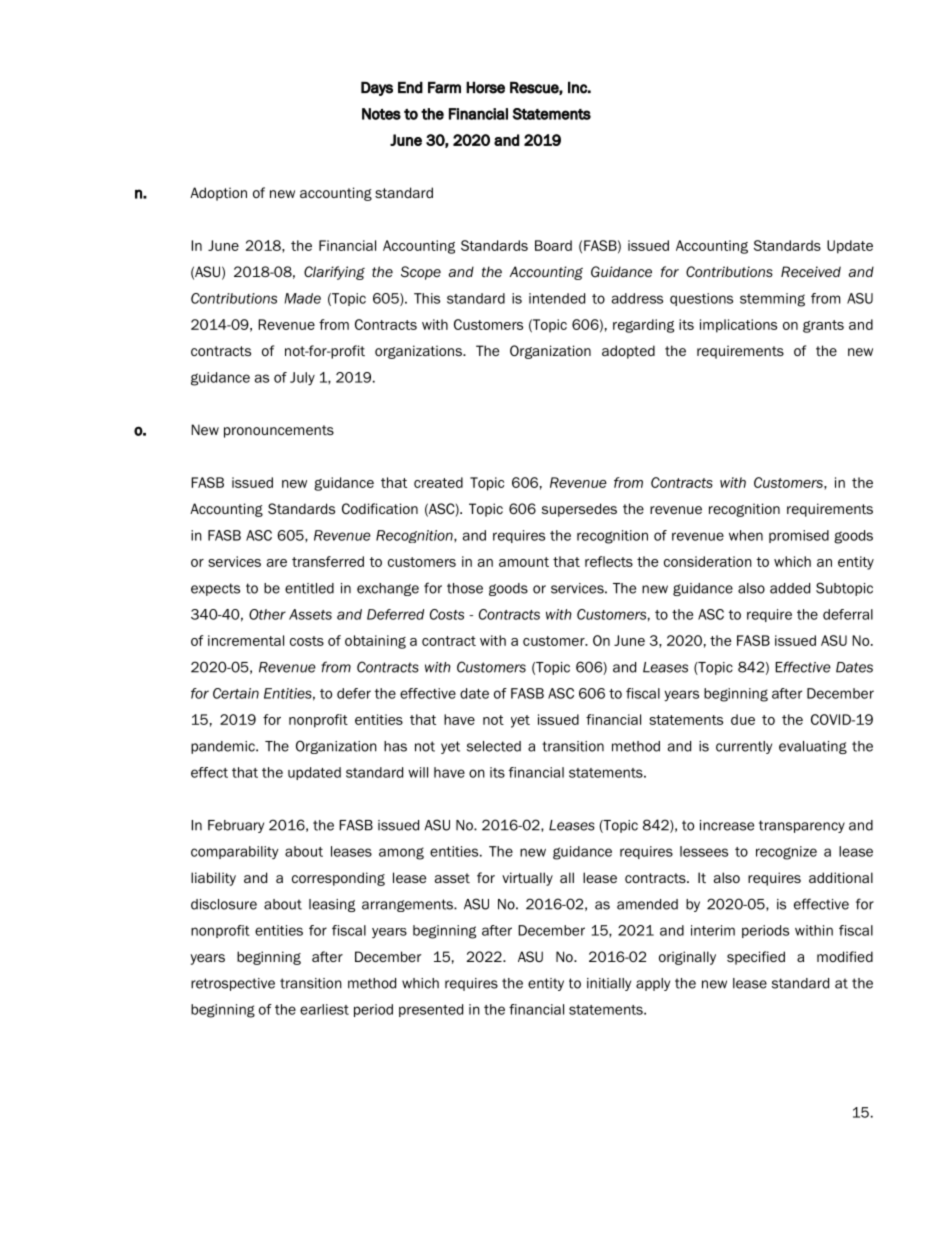 This screenshot has height=1233, width=952. I want to click on Certain, so click(236, 693).
